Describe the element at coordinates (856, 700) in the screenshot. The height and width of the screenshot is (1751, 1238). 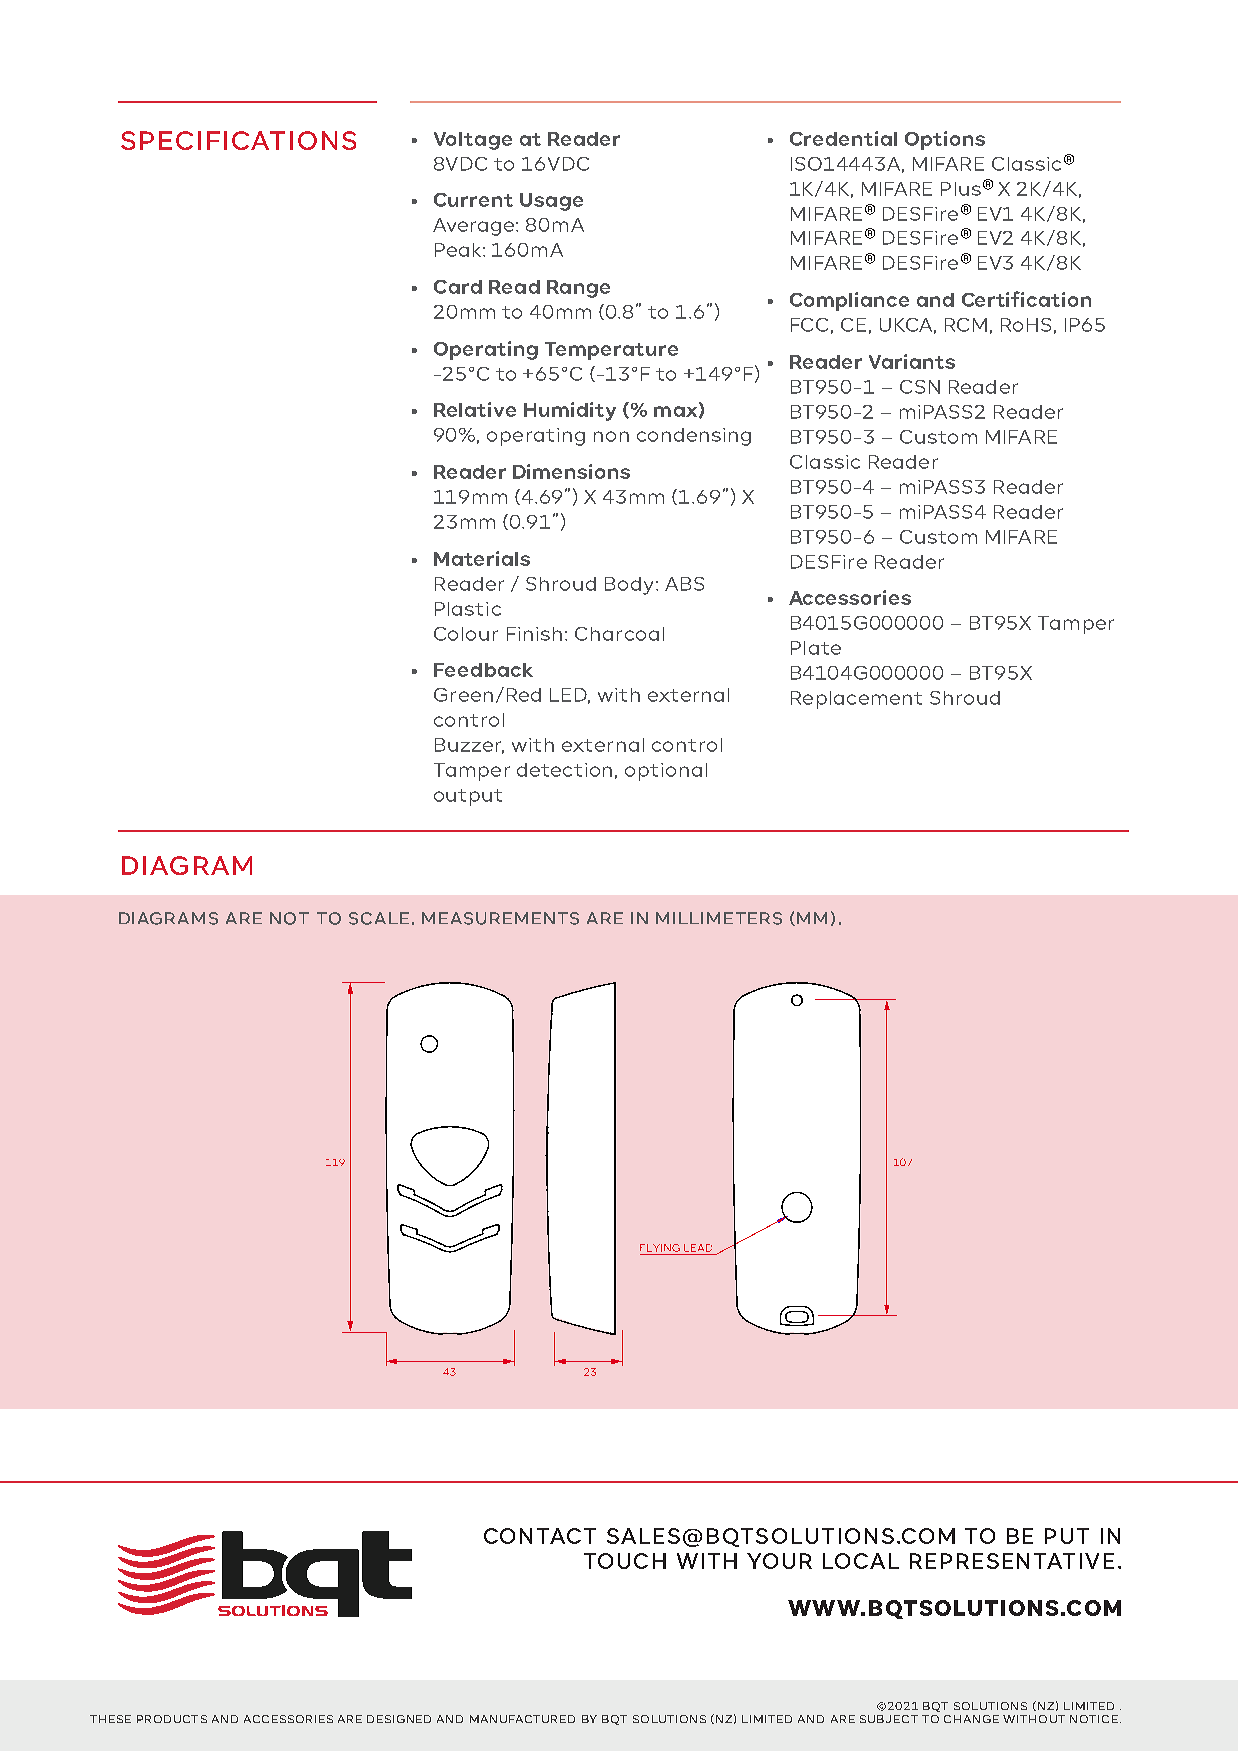
I see `Replacement` at that location.
